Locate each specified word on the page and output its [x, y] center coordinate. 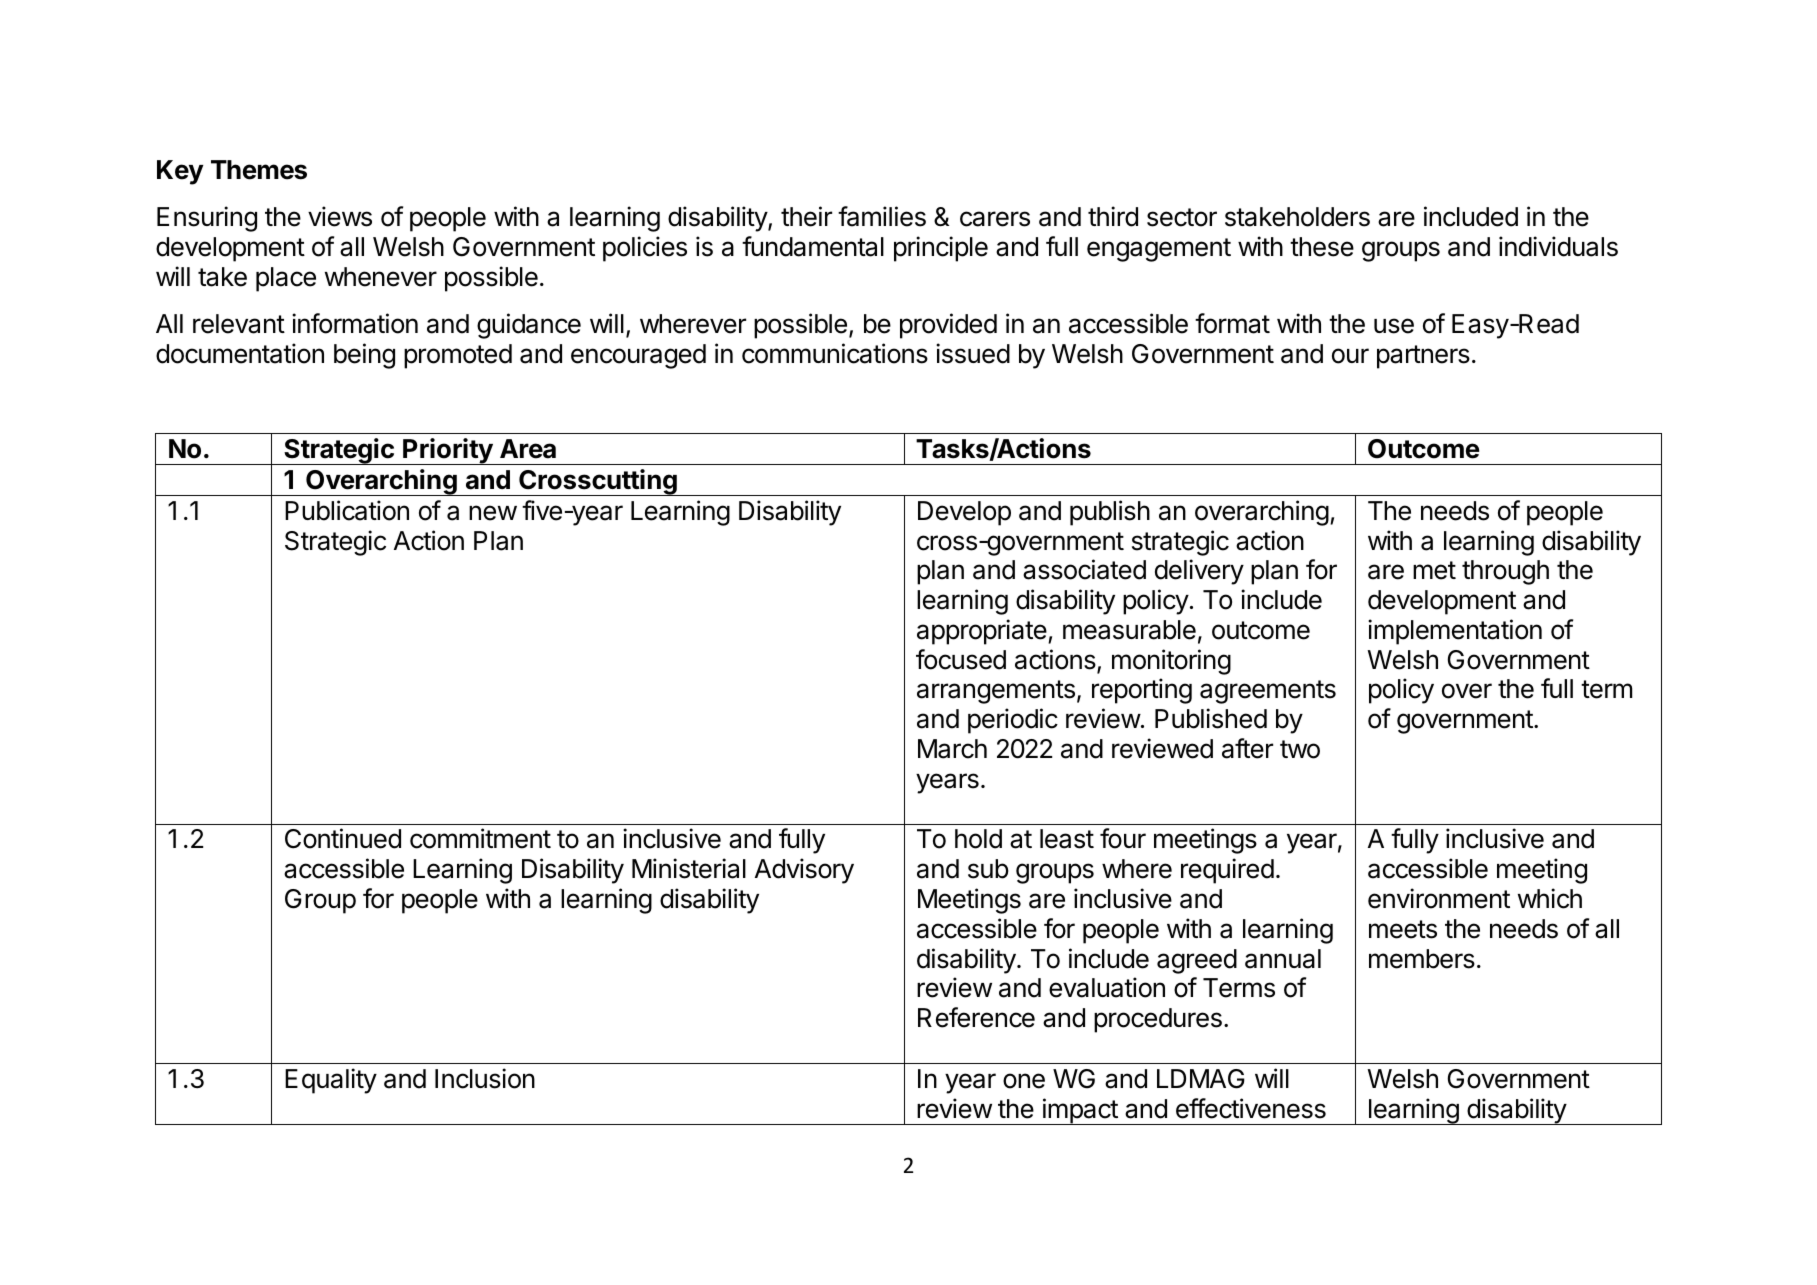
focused [961, 659]
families [882, 216]
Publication [347, 510]
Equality [331, 1081]
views [340, 216]
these [1322, 247]
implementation [1455, 632]
